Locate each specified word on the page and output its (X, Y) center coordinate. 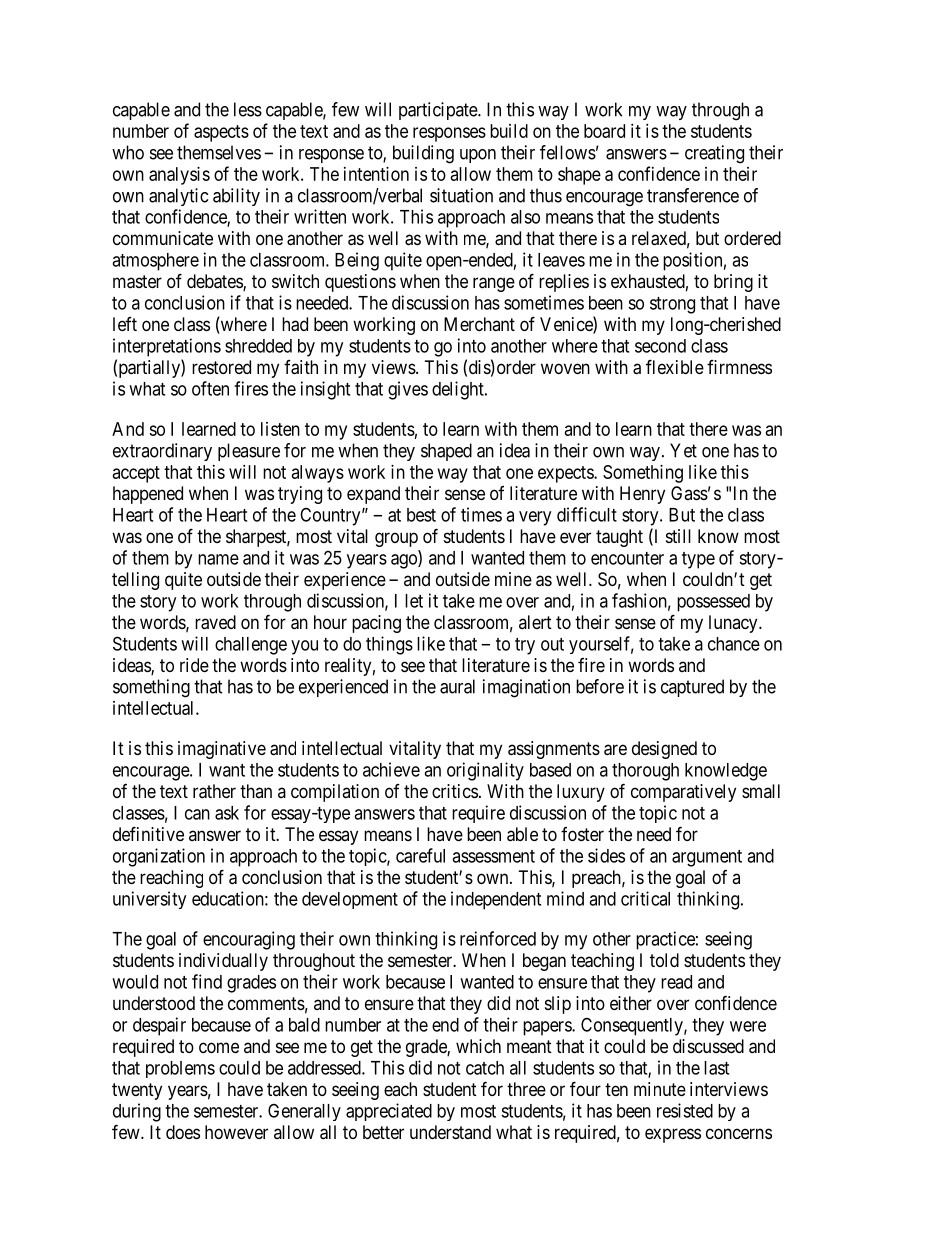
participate (439, 111)
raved (215, 622)
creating (714, 154)
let (414, 601)
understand (450, 1132)
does (183, 1132)
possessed (713, 603)
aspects (221, 133)
